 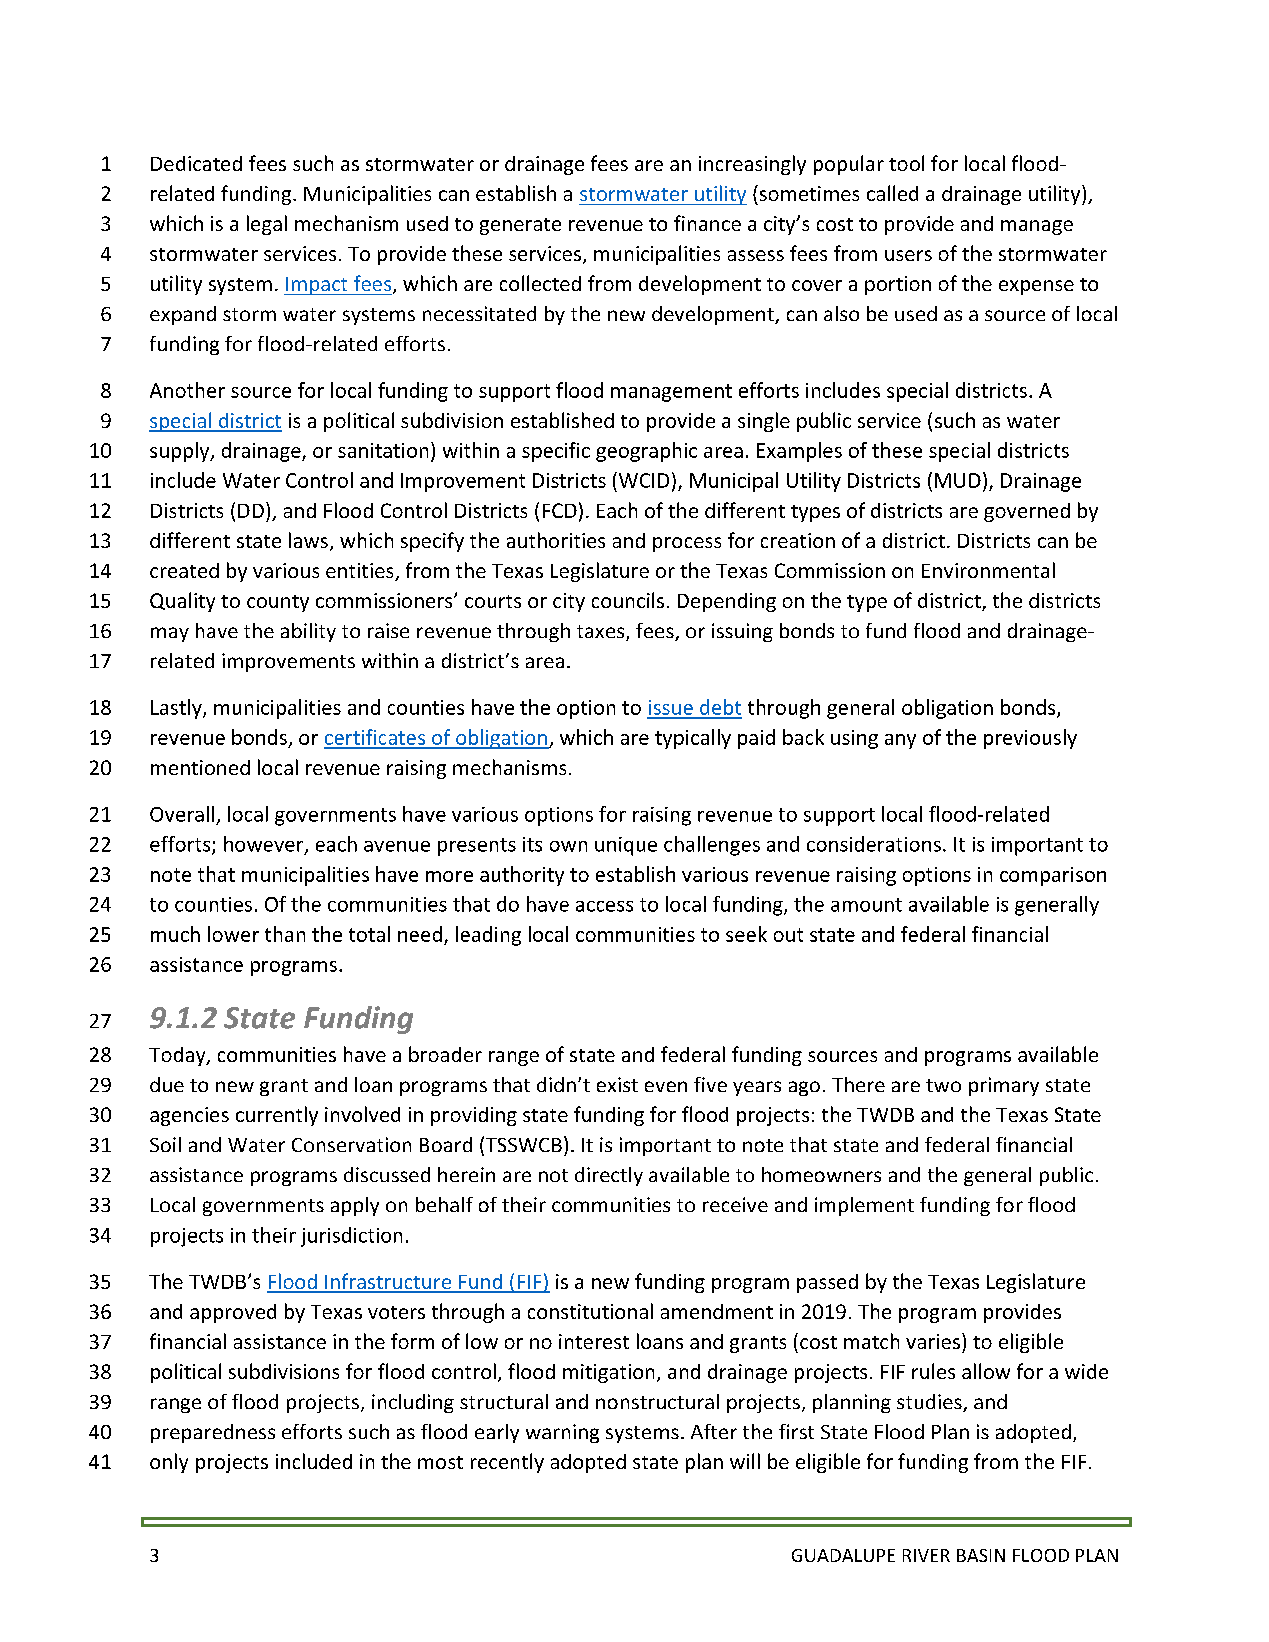 I want to click on laws, so click(x=308, y=540).
